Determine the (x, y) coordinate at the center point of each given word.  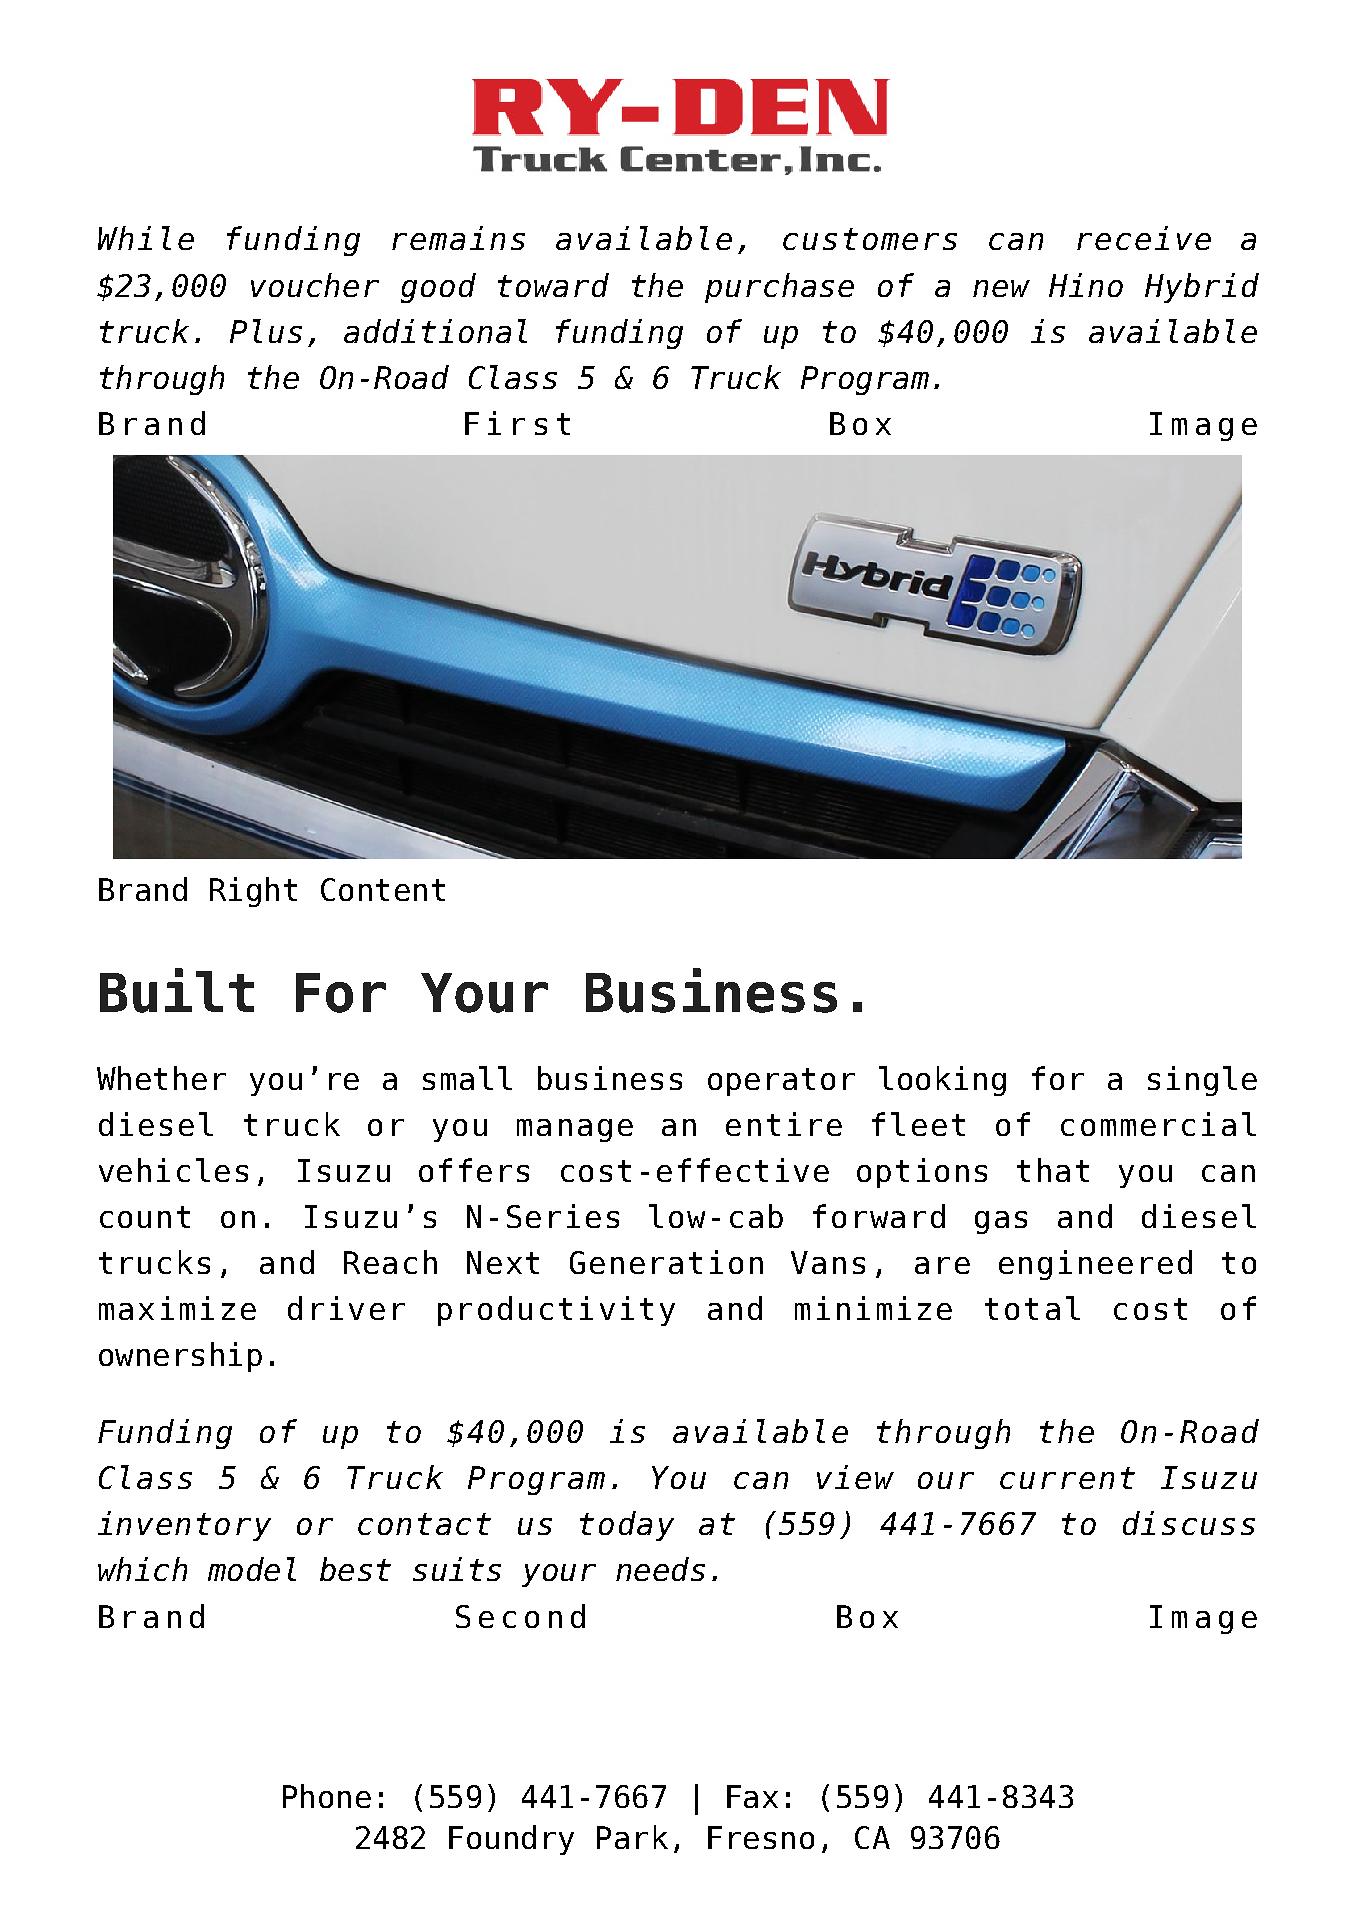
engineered (1095, 1265)
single (1202, 1081)
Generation (666, 1262)
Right (253, 892)
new (1001, 288)
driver (346, 1308)
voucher (315, 285)
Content (383, 889)
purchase (779, 288)
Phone (327, 1796)
